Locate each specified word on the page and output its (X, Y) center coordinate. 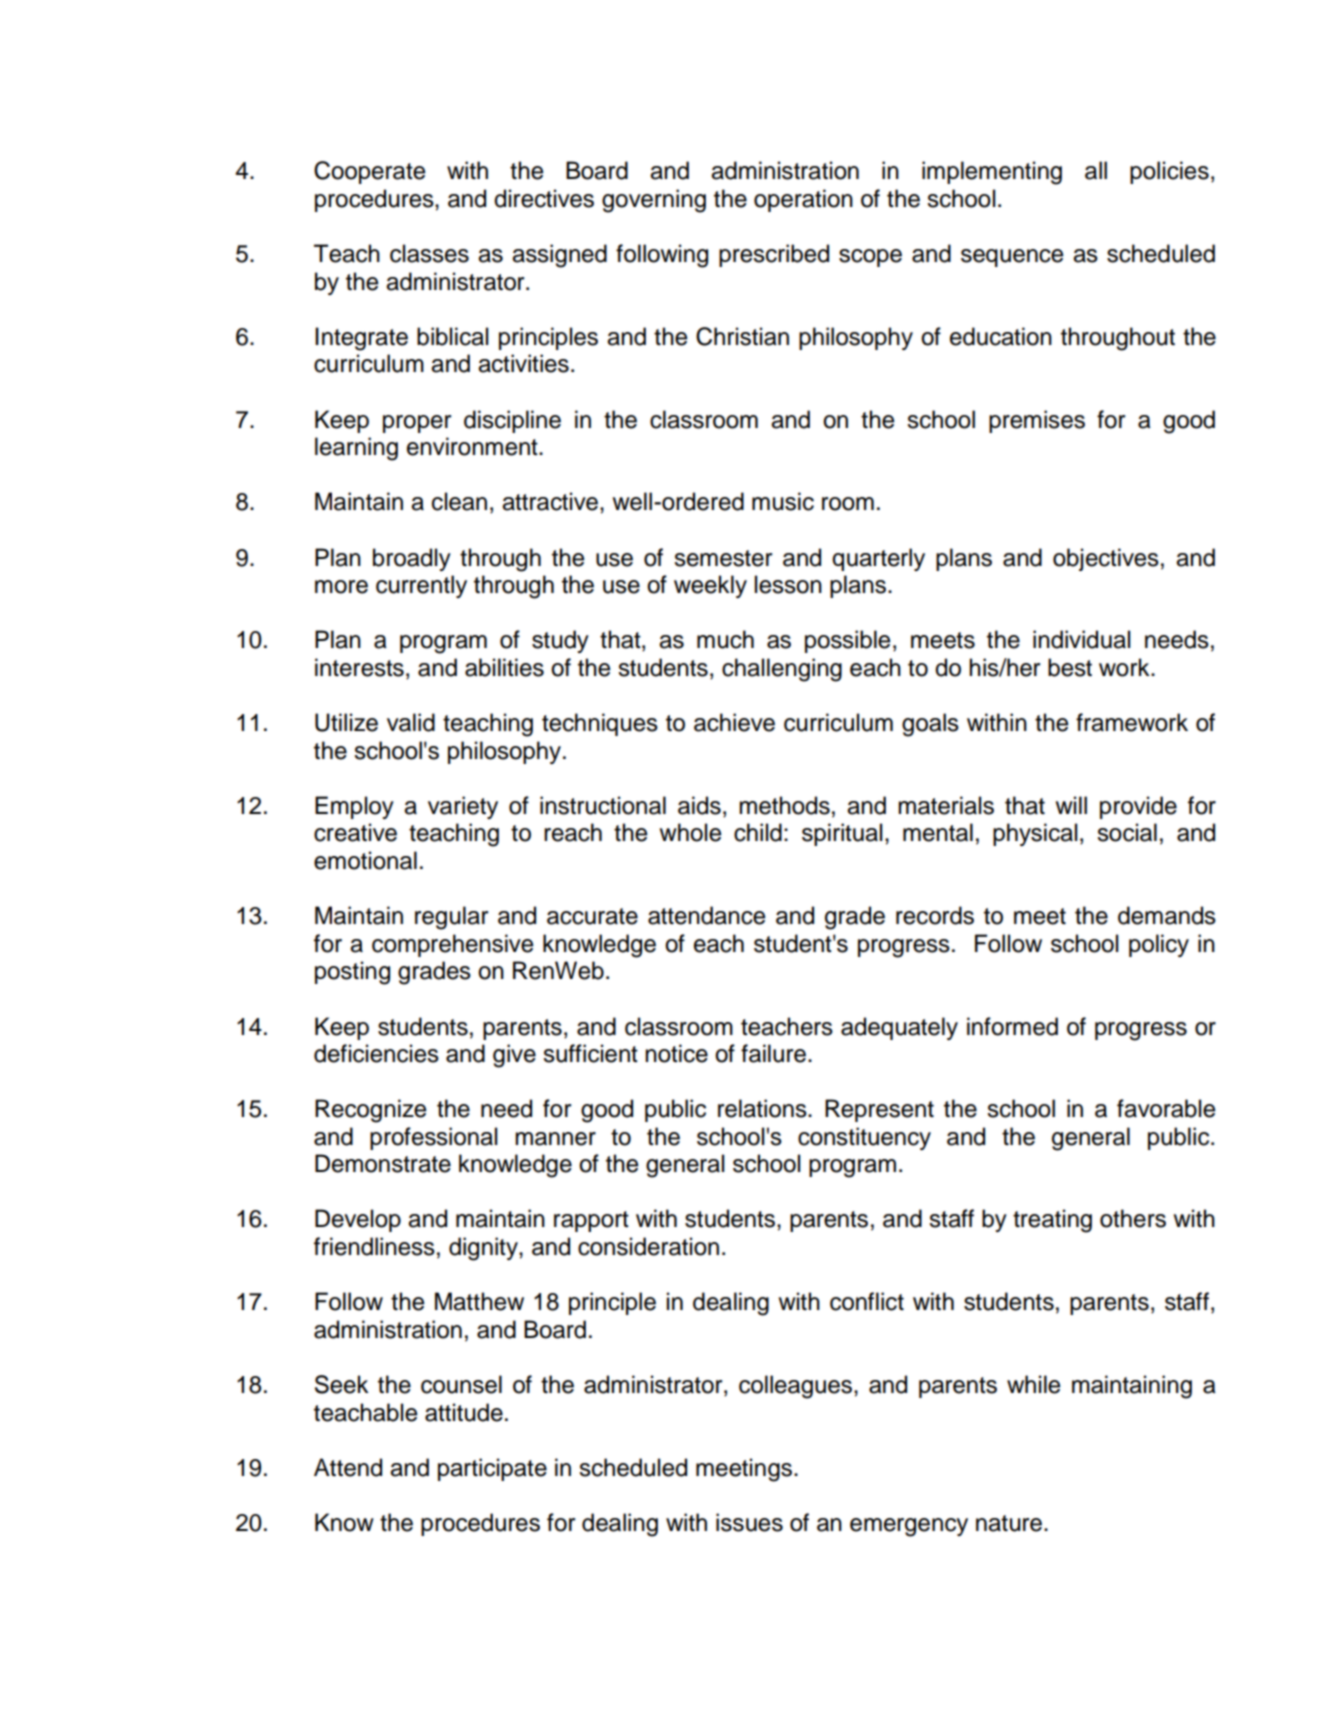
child (758, 832)
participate (492, 1469)
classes (429, 253)
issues (749, 1522)
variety (463, 807)
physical (1035, 834)
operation (803, 200)
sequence (1012, 258)
